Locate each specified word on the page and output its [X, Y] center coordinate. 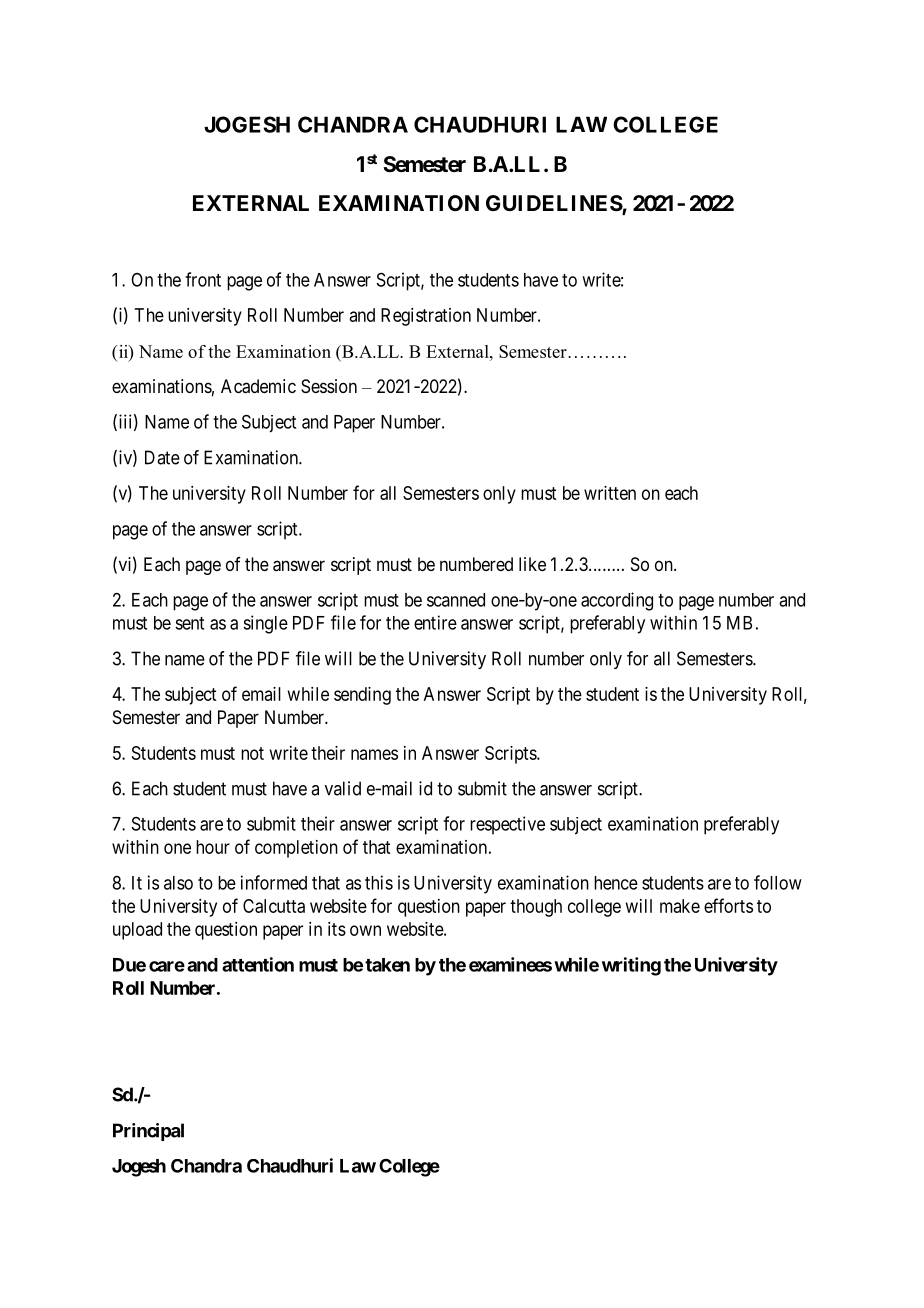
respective [507, 825]
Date [162, 457]
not [252, 753]
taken [387, 965]
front [203, 279]
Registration [426, 317]
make [680, 906]
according [617, 601]
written [610, 493]
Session [329, 386]
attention [258, 964]
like [532, 564]
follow [778, 882]
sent [189, 623]
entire [435, 622]
